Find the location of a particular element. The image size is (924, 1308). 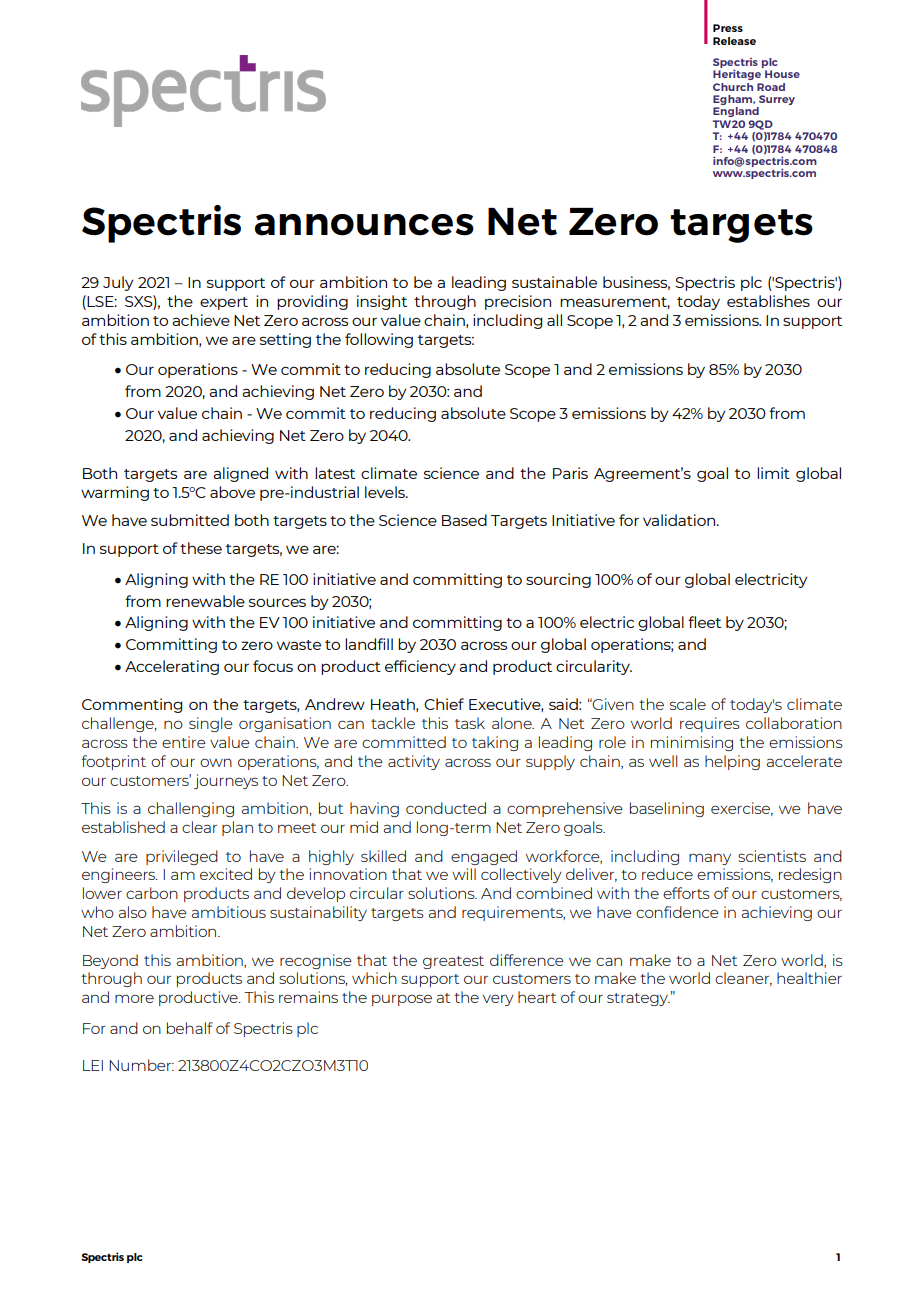

following is located at coordinates (379, 340).
